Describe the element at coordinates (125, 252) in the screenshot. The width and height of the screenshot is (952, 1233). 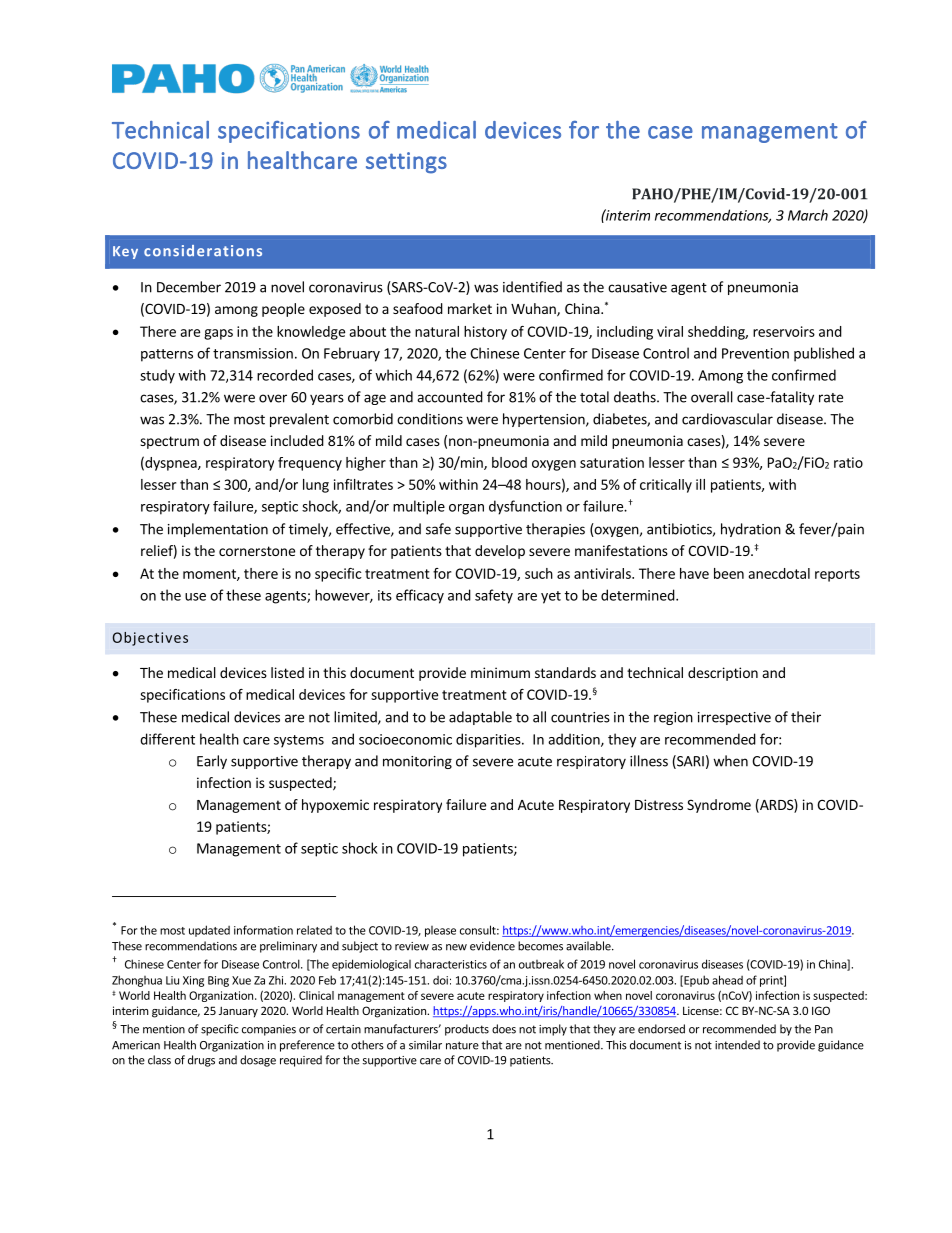
I see `Key` at that location.
